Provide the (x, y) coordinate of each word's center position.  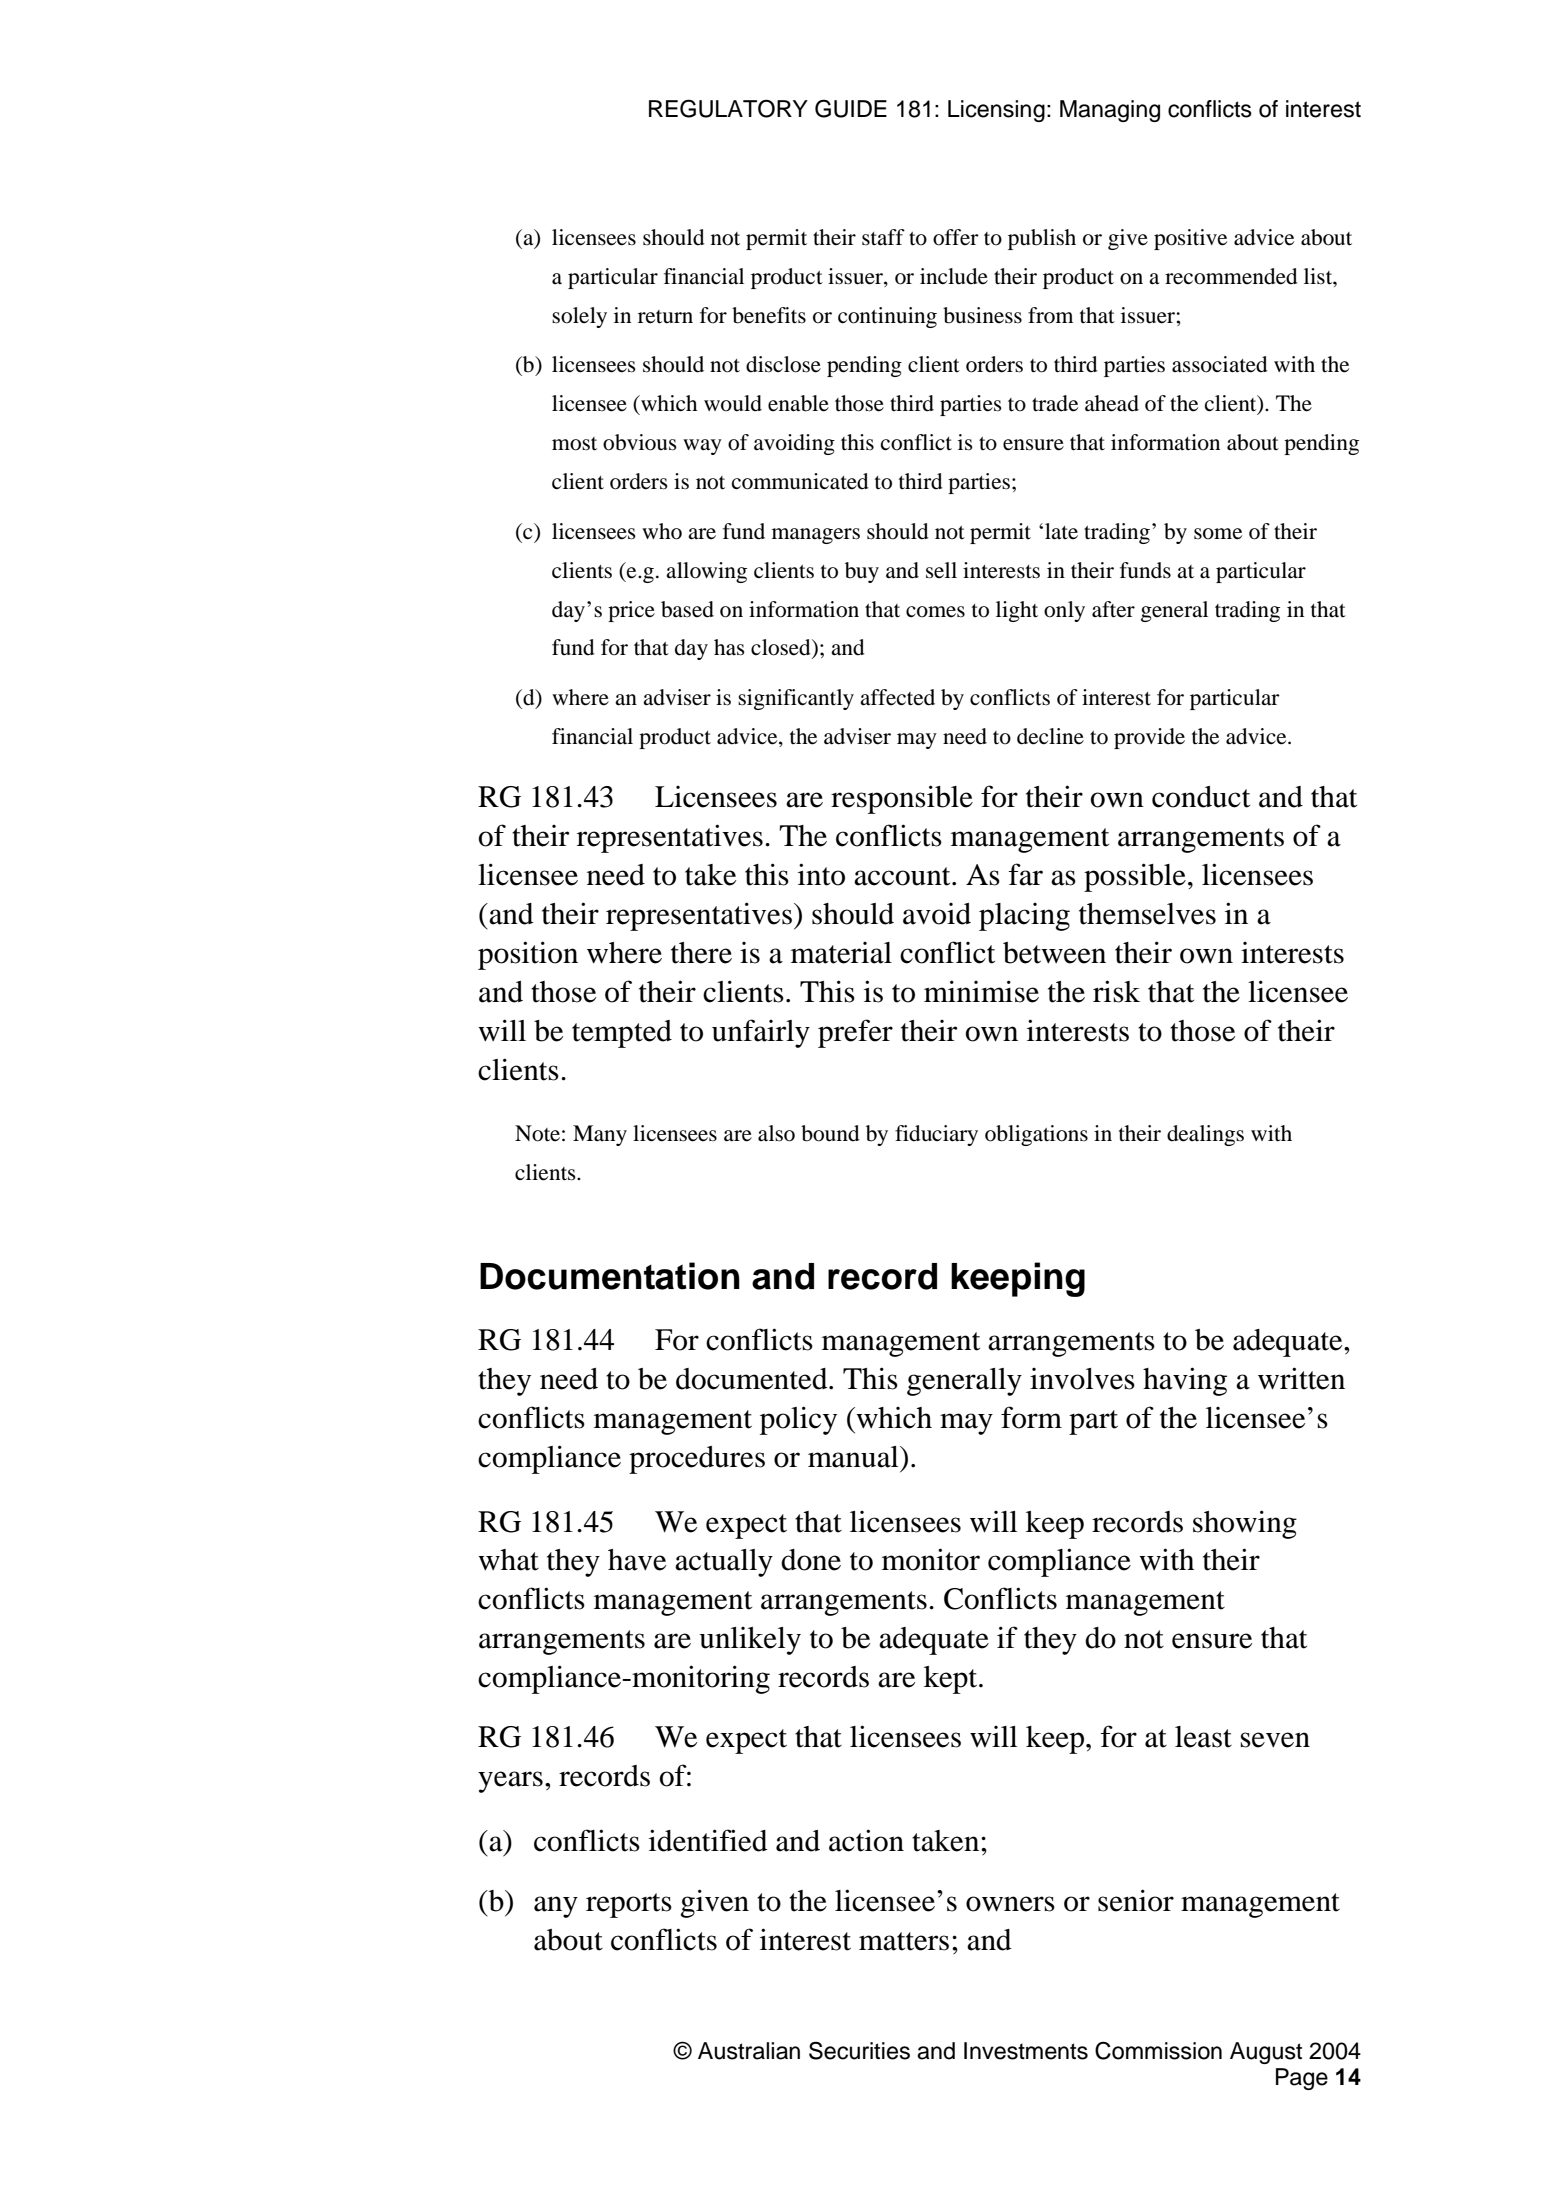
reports (629, 1905)
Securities (859, 2050)
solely (579, 317)
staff (883, 237)
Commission (1158, 2050)
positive (1190, 239)
